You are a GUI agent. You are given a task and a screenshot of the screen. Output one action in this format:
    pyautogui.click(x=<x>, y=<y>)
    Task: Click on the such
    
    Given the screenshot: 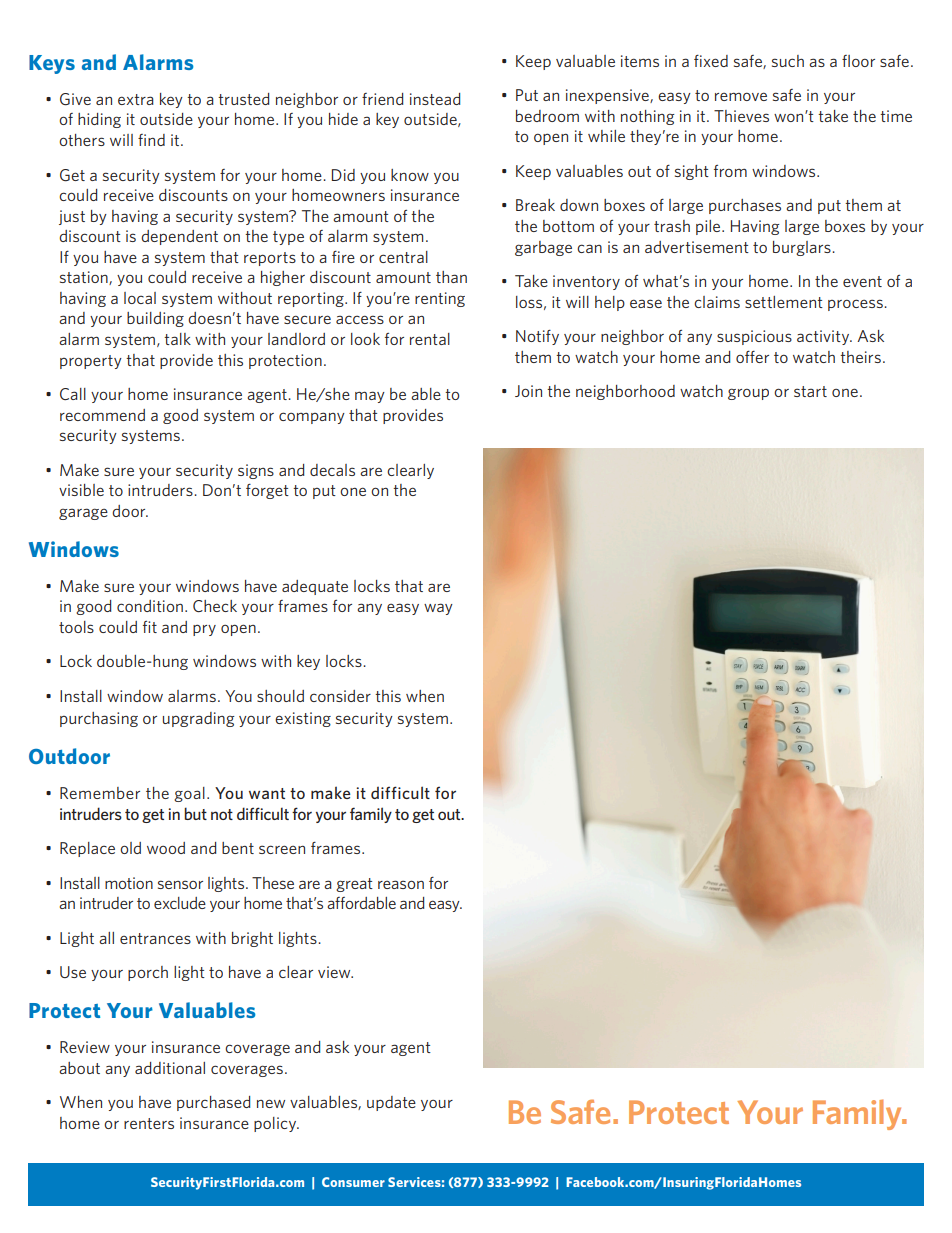 What is the action you would take?
    pyautogui.click(x=788, y=61)
